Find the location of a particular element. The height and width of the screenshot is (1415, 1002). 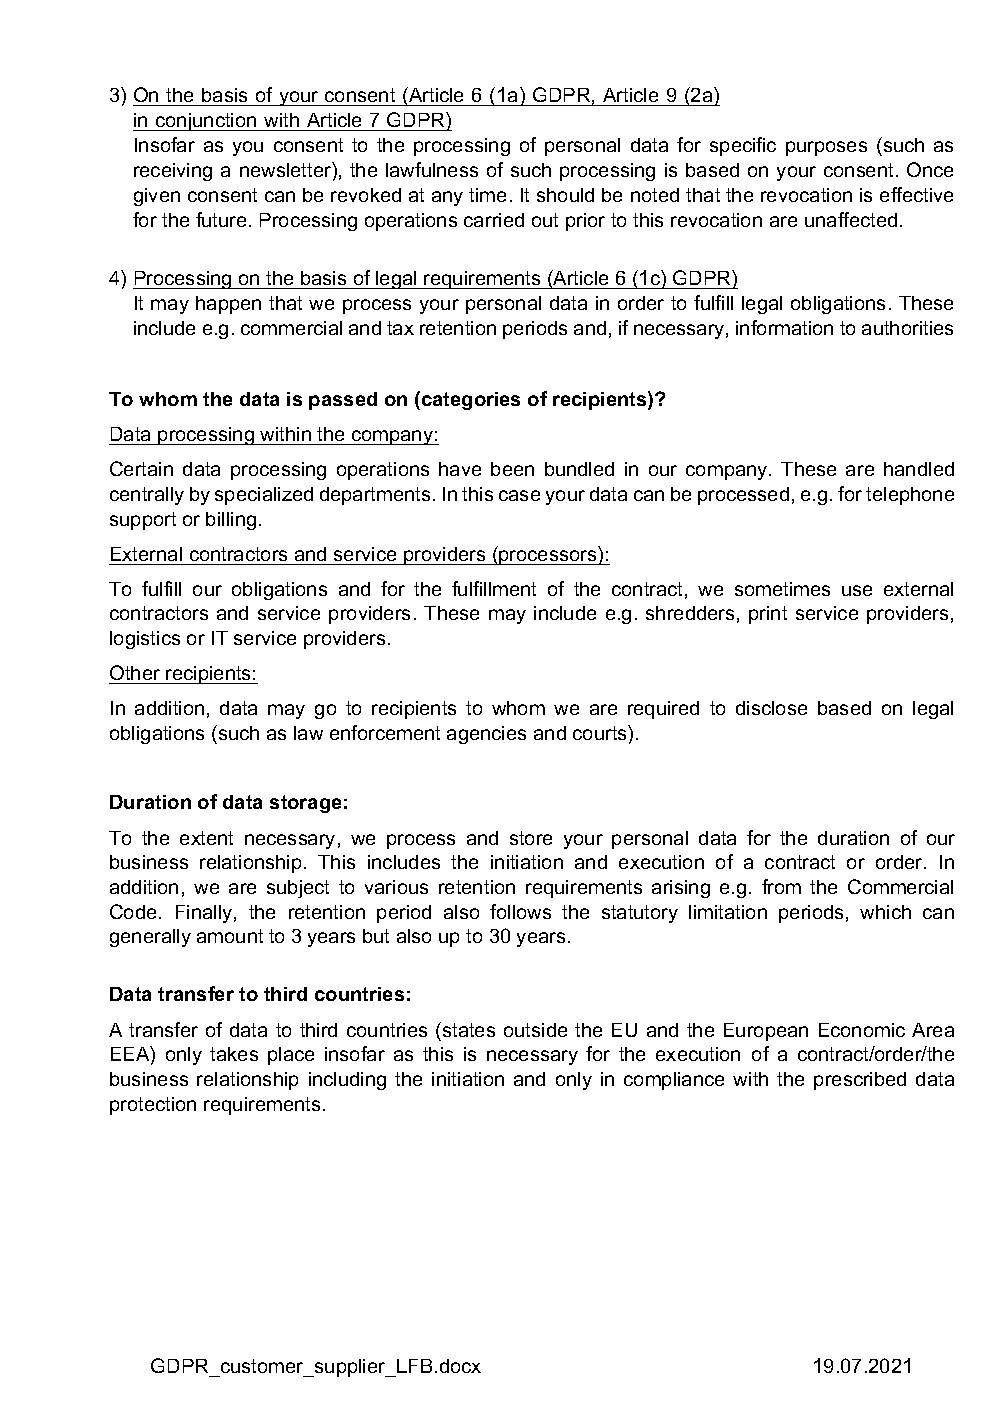

been is located at coordinates (512, 469).
